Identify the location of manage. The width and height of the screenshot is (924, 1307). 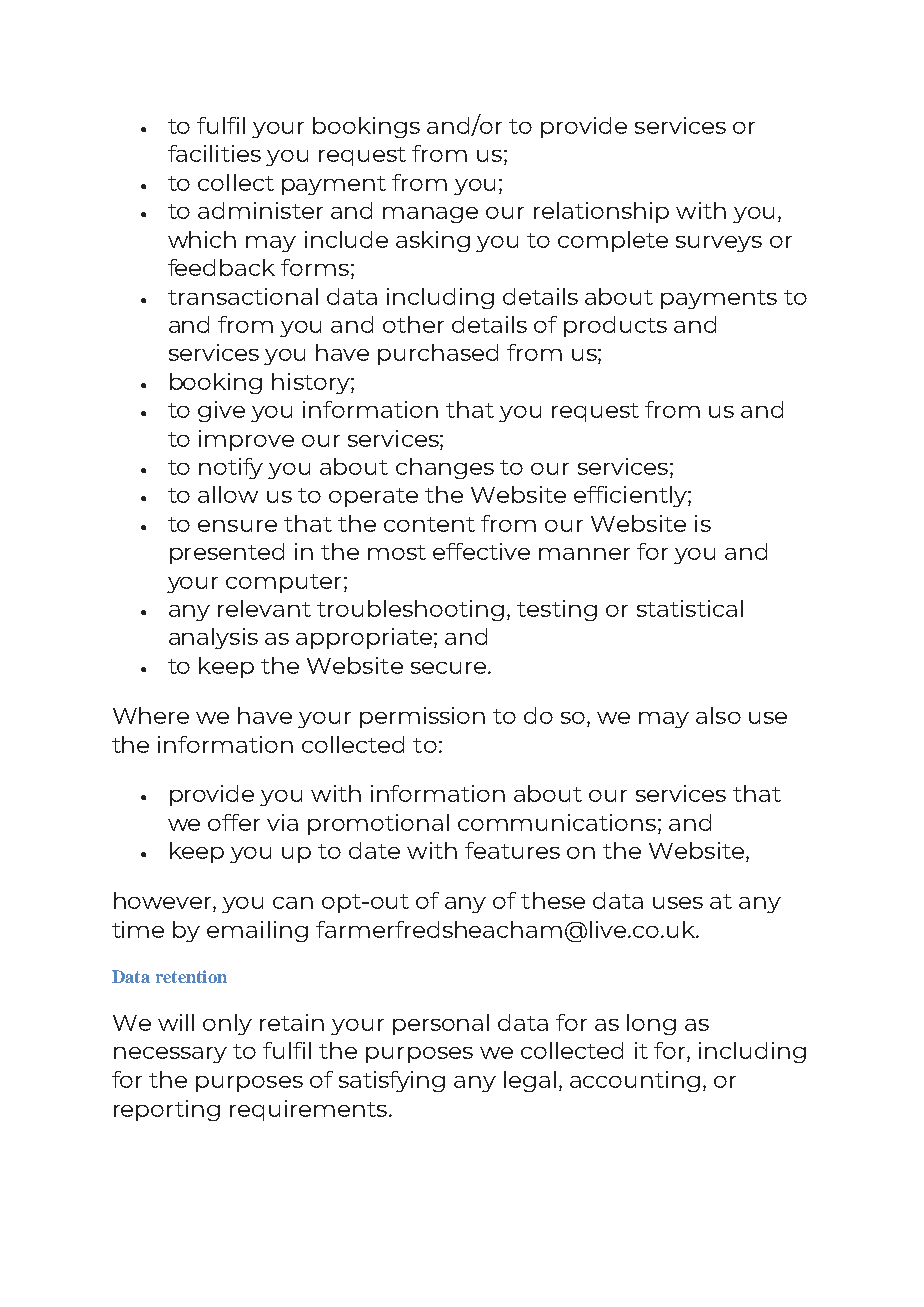
(430, 215).
